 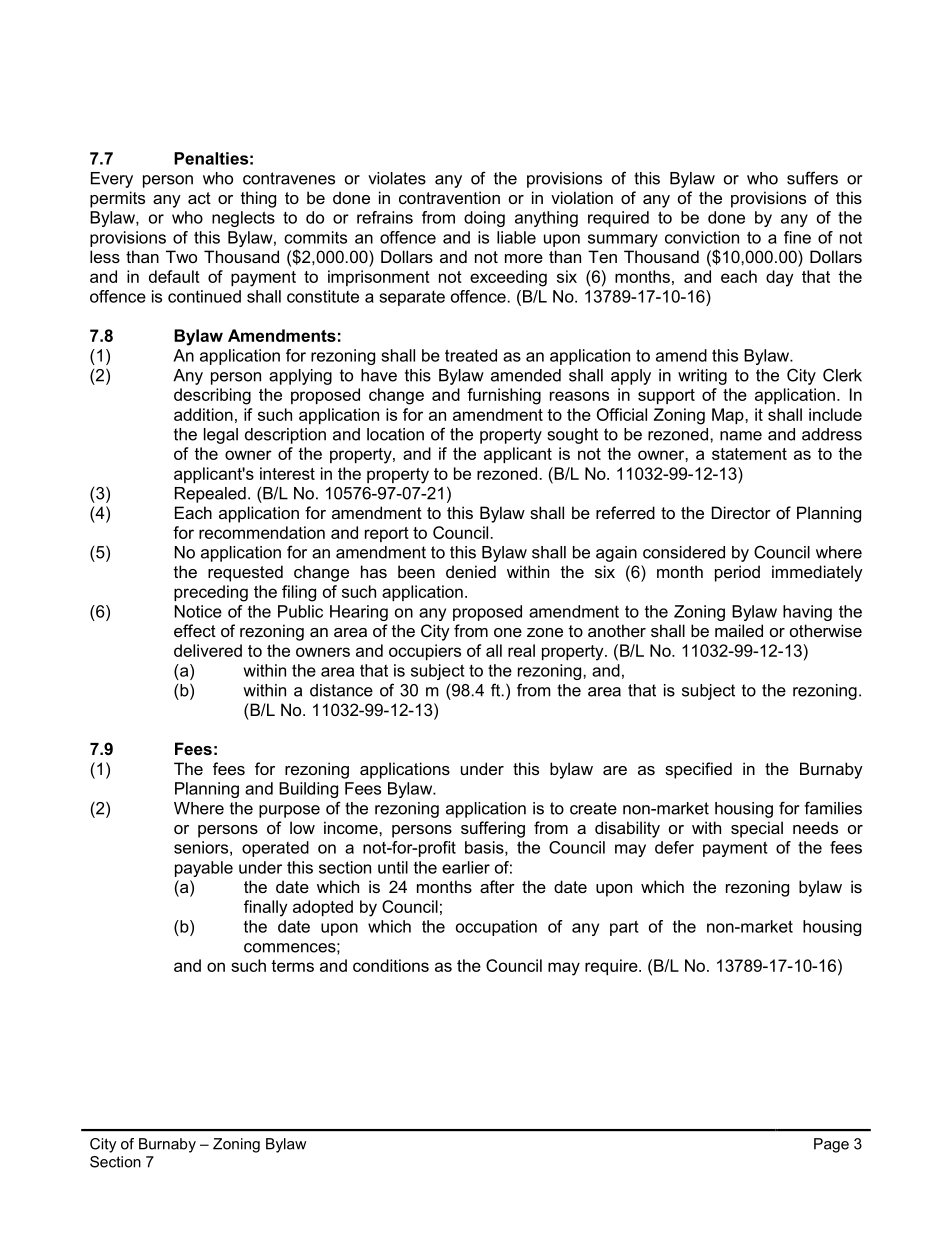 I want to click on real, so click(x=521, y=650).
